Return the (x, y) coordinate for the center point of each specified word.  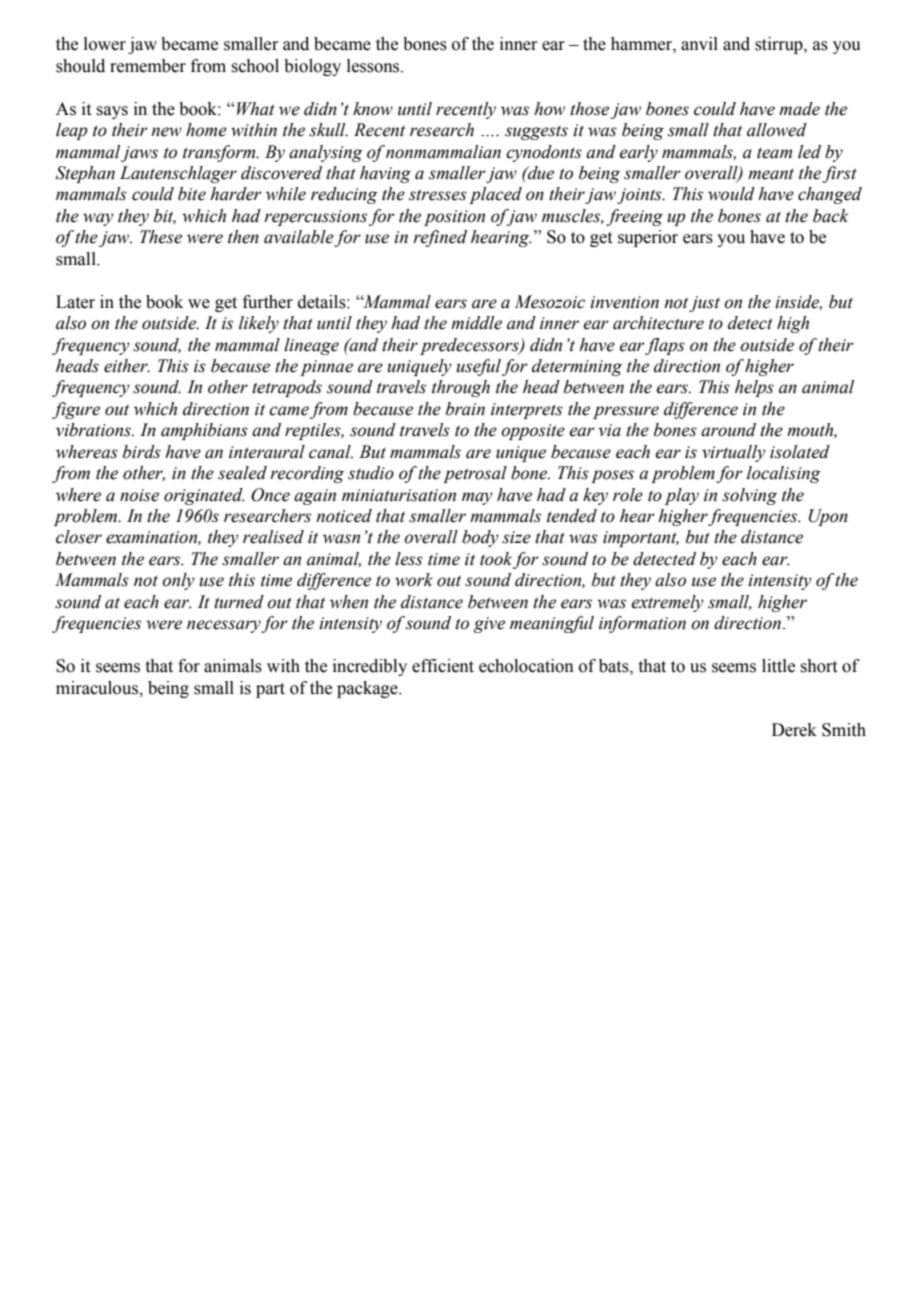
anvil (699, 44)
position (454, 218)
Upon (828, 517)
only (178, 581)
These (161, 237)
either (127, 366)
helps (754, 388)
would (731, 194)
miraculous (98, 688)
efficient (443, 666)
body (480, 538)
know (373, 109)
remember (148, 66)
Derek (794, 730)
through (461, 388)
